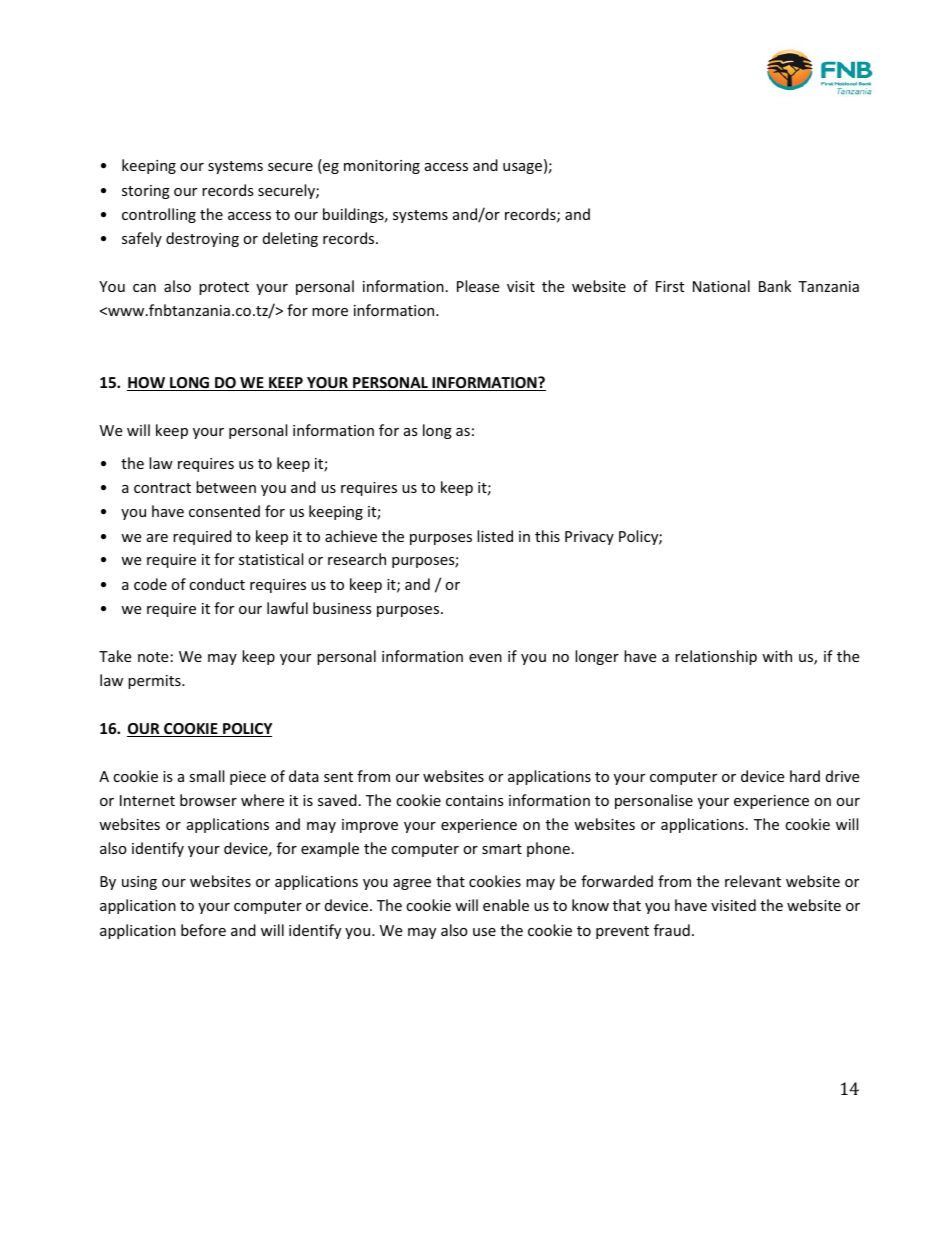  I want to click on usage, so click(524, 168).
